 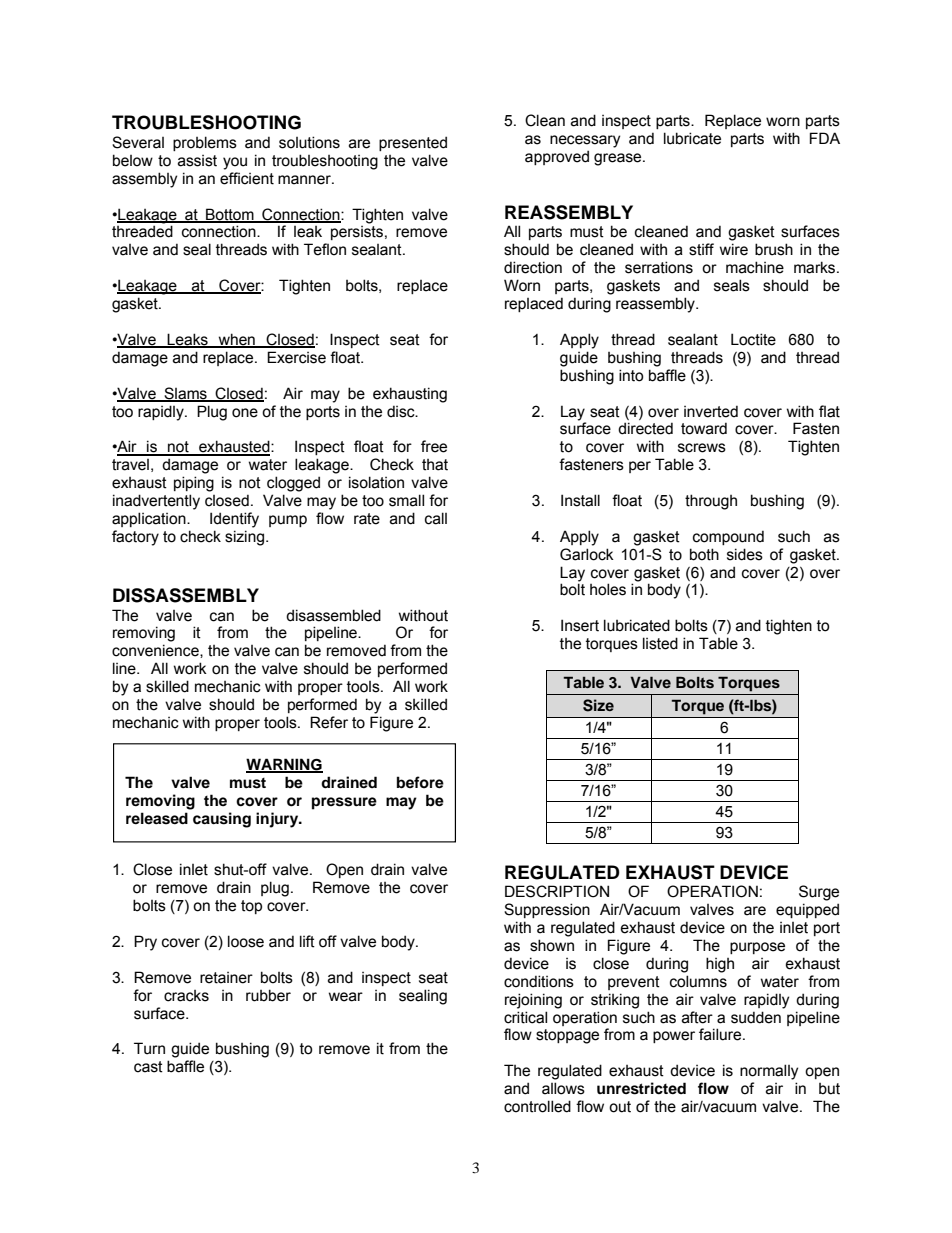 I want to click on listed, so click(x=660, y=643).
